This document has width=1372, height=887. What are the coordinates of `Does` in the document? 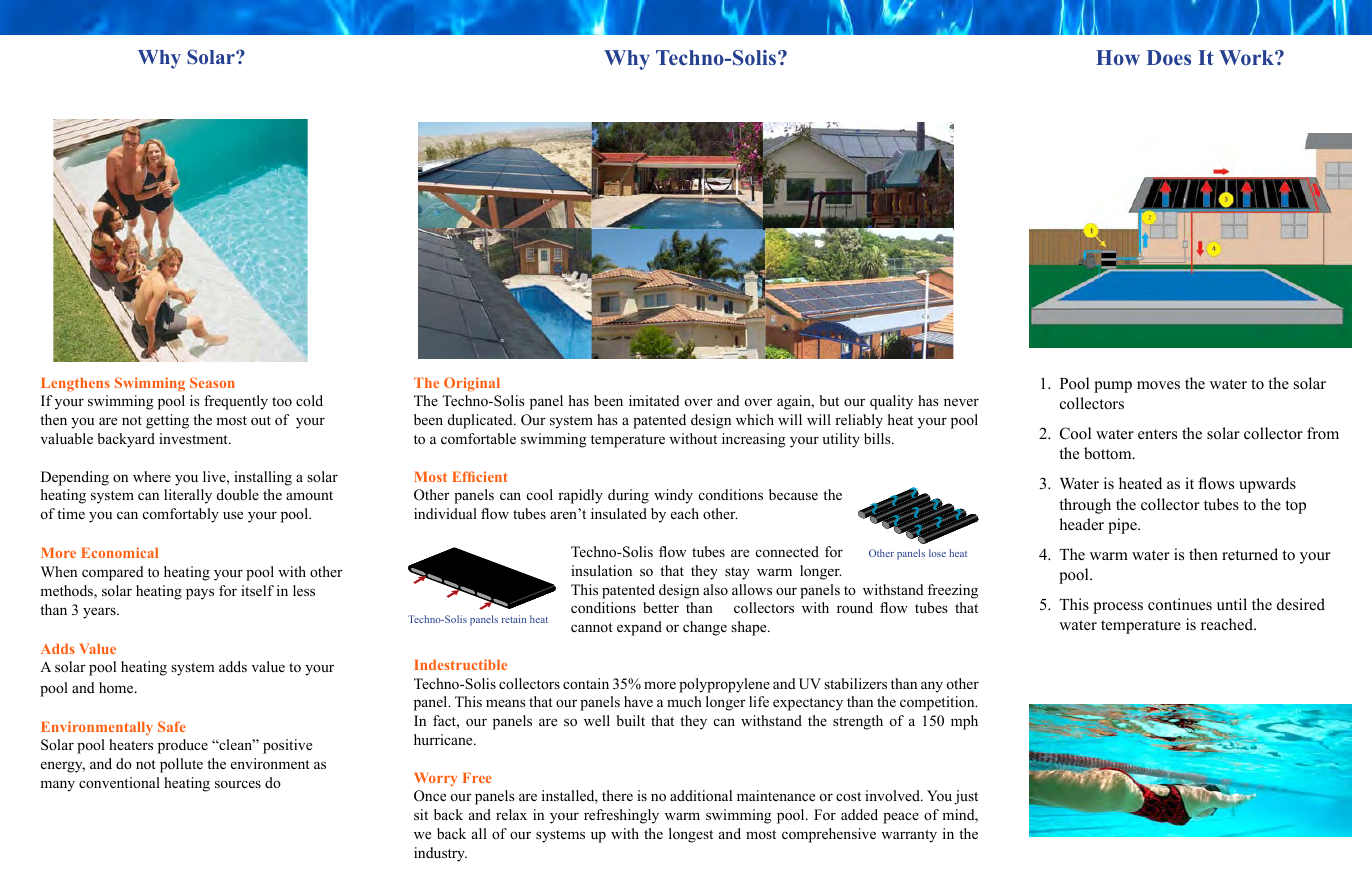 It's located at (1168, 57).
